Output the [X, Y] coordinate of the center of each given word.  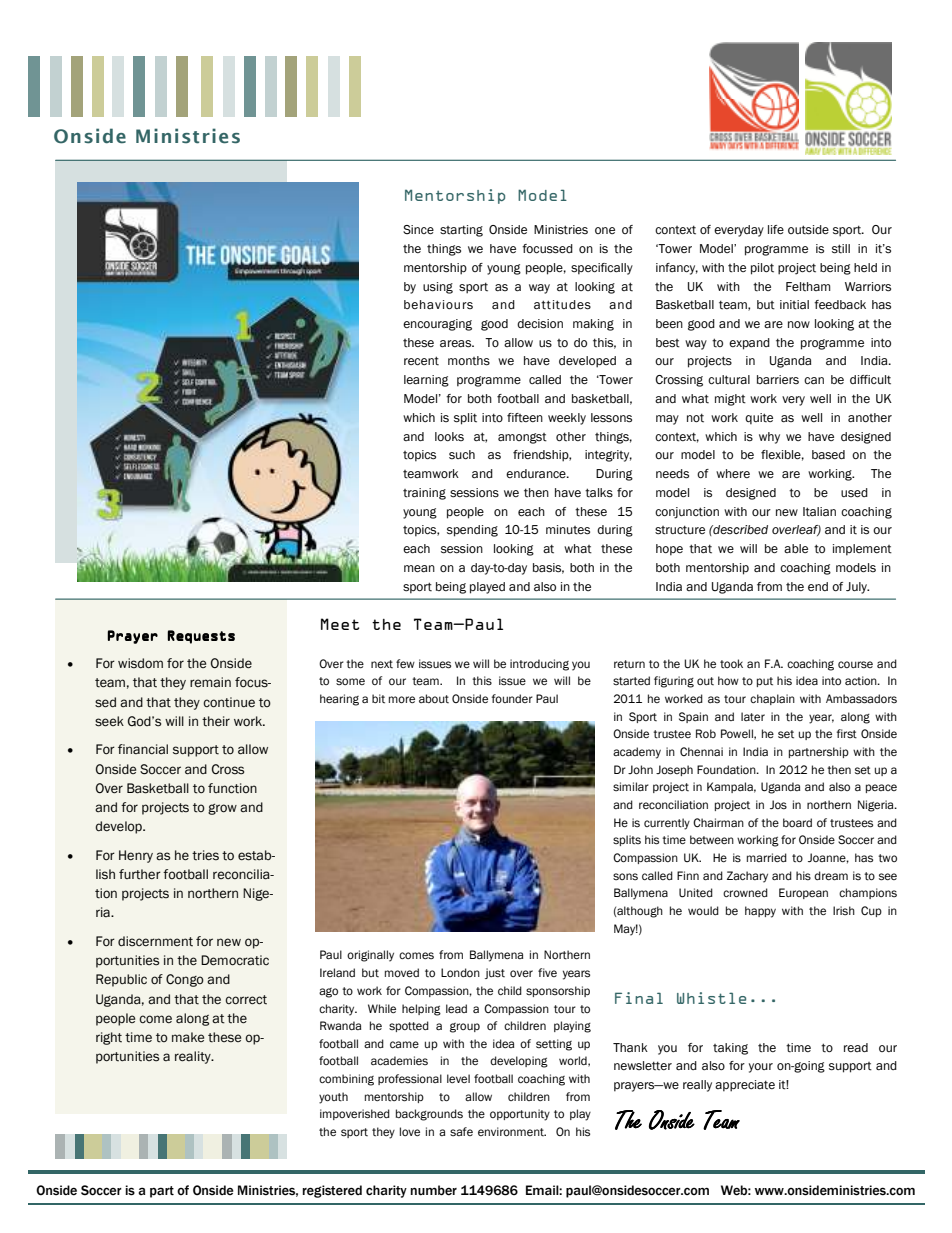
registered [332, 1191]
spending [472, 531]
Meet [340, 624]
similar [631, 787]
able [796, 548]
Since [418, 229]
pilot [762, 269]
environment [512, 1131]
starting [461, 231]
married [767, 857]
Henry [136, 856]
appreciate [745, 1086]
